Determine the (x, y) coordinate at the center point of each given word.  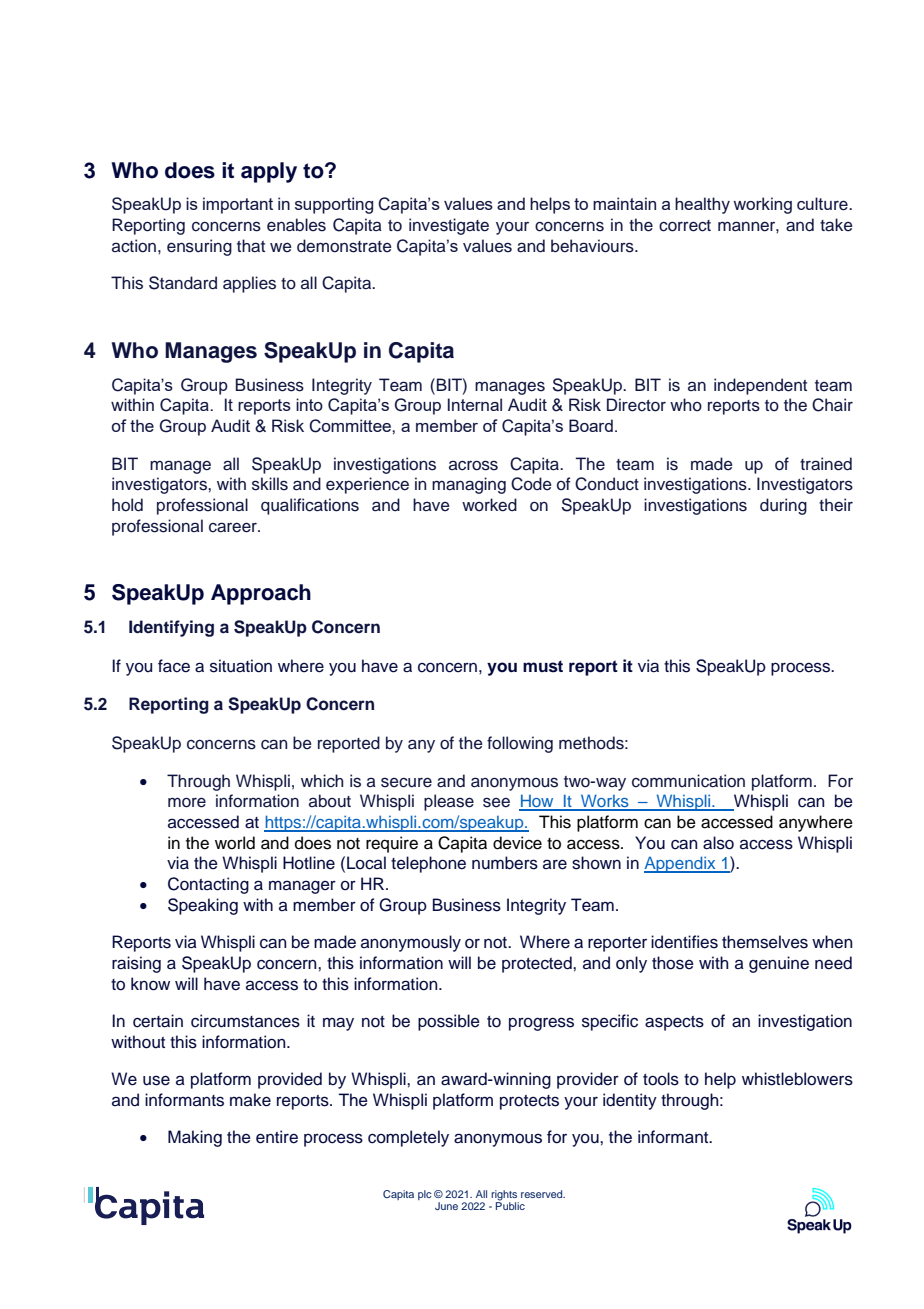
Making (195, 1138)
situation (241, 666)
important (238, 205)
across (473, 465)
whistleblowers (797, 1079)
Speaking (203, 906)
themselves (765, 942)
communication (688, 781)
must (543, 666)
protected (538, 964)
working (762, 205)
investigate (449, 226)
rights (505, 1196)
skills (270, 484)
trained (826, 464)
